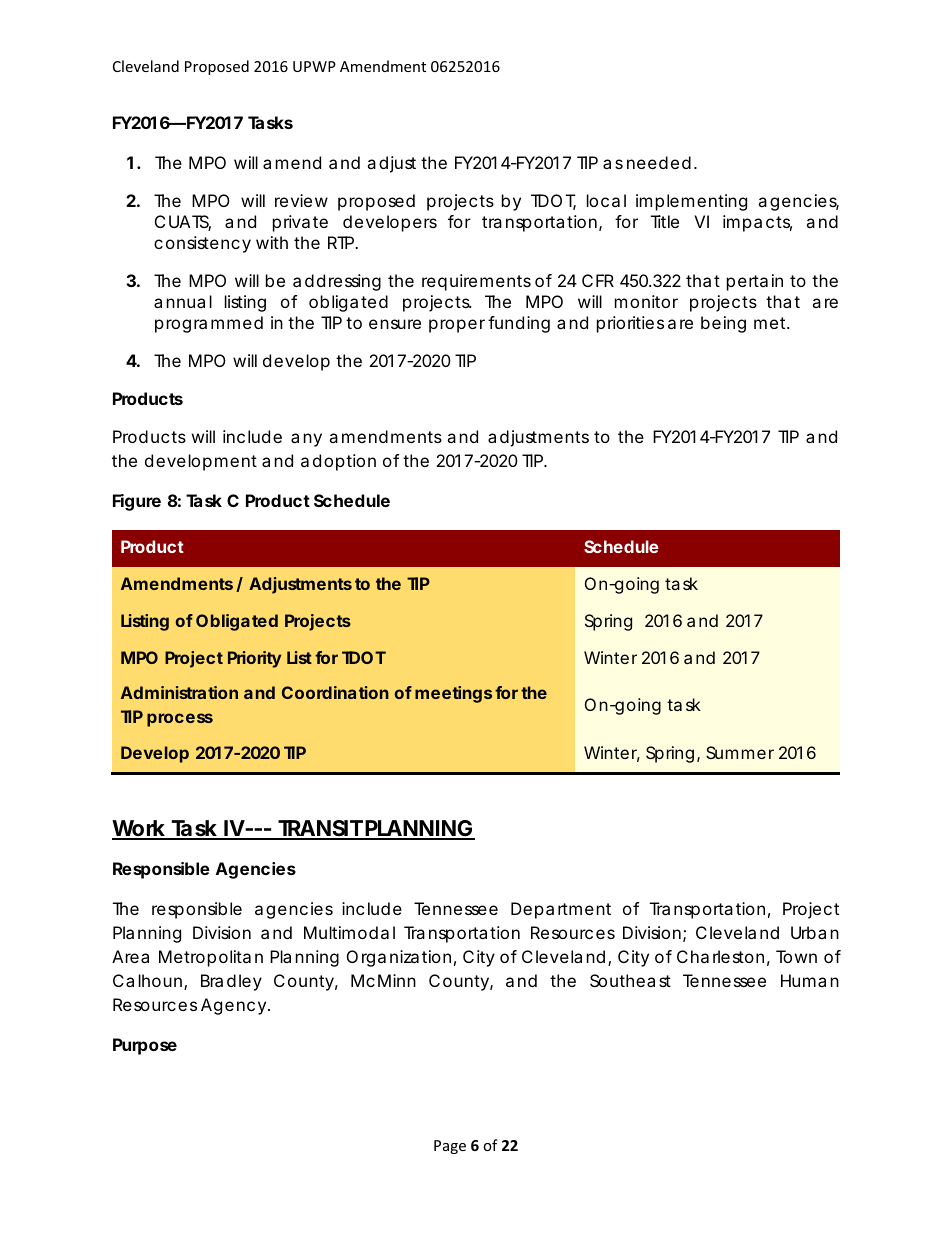 This screenshot has width=952, height=1233. What do you see at coordinates (183, 301) in the screenshot?
I see `annual` at bounding box center [183, 301].
